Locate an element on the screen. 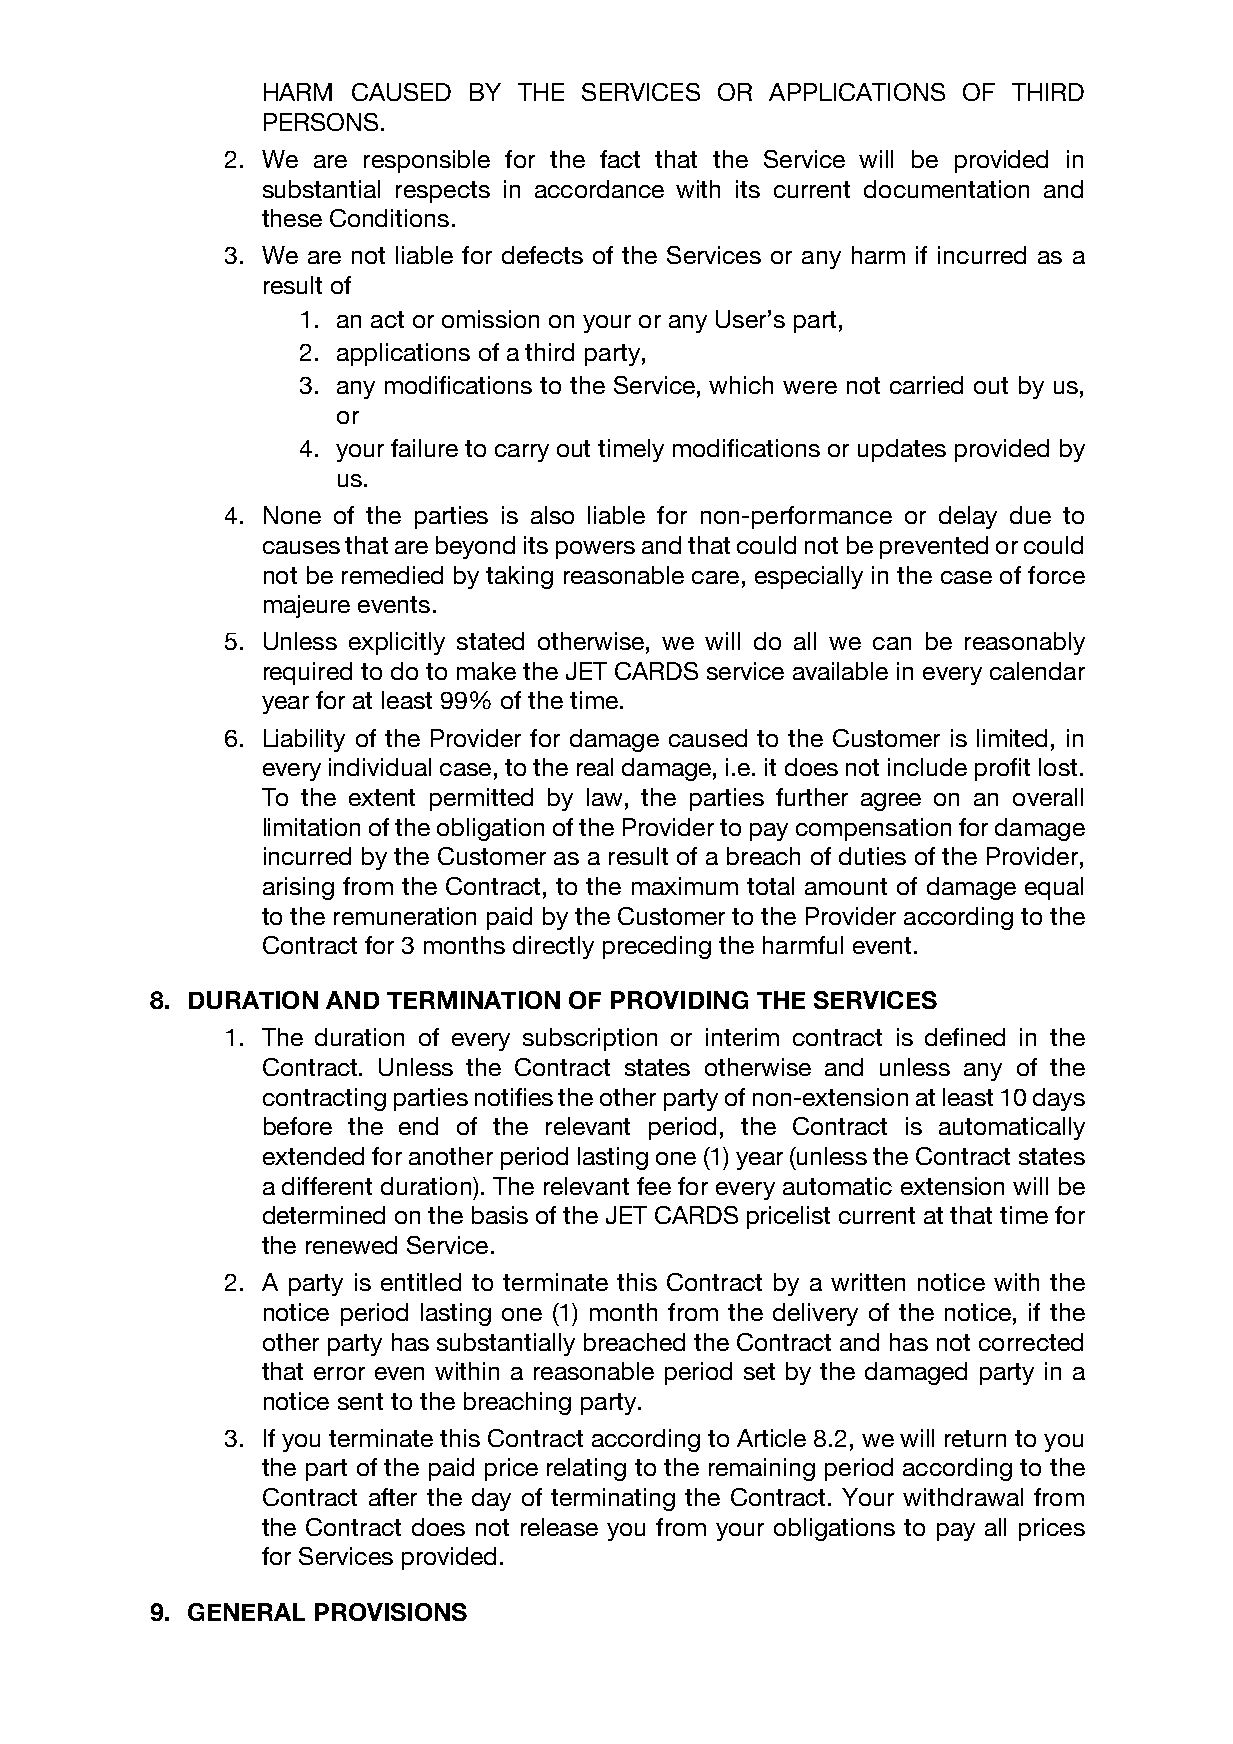 The height and width of the screenshot is (1744, 1233). PERSONS is located at coordinates (321, 122).
